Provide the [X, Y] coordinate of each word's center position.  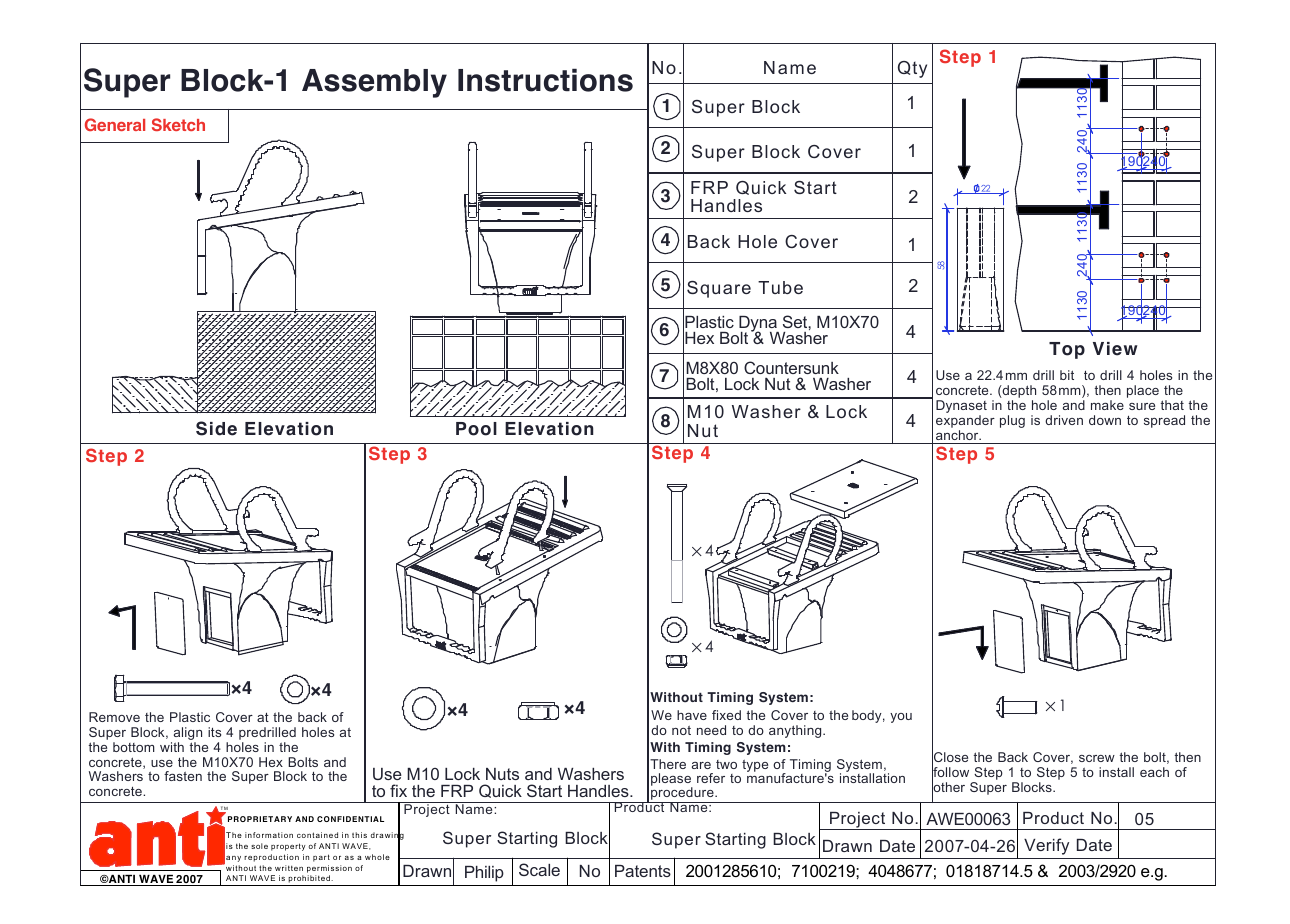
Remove [114, 717]
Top [1067, 350]
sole [259, 846]
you [901, 718]
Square [719, 289]
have [692, 715]
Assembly [374, 83]
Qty [912, 69]
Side [216, 428]
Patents [643, 871]
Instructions [545, 80]
